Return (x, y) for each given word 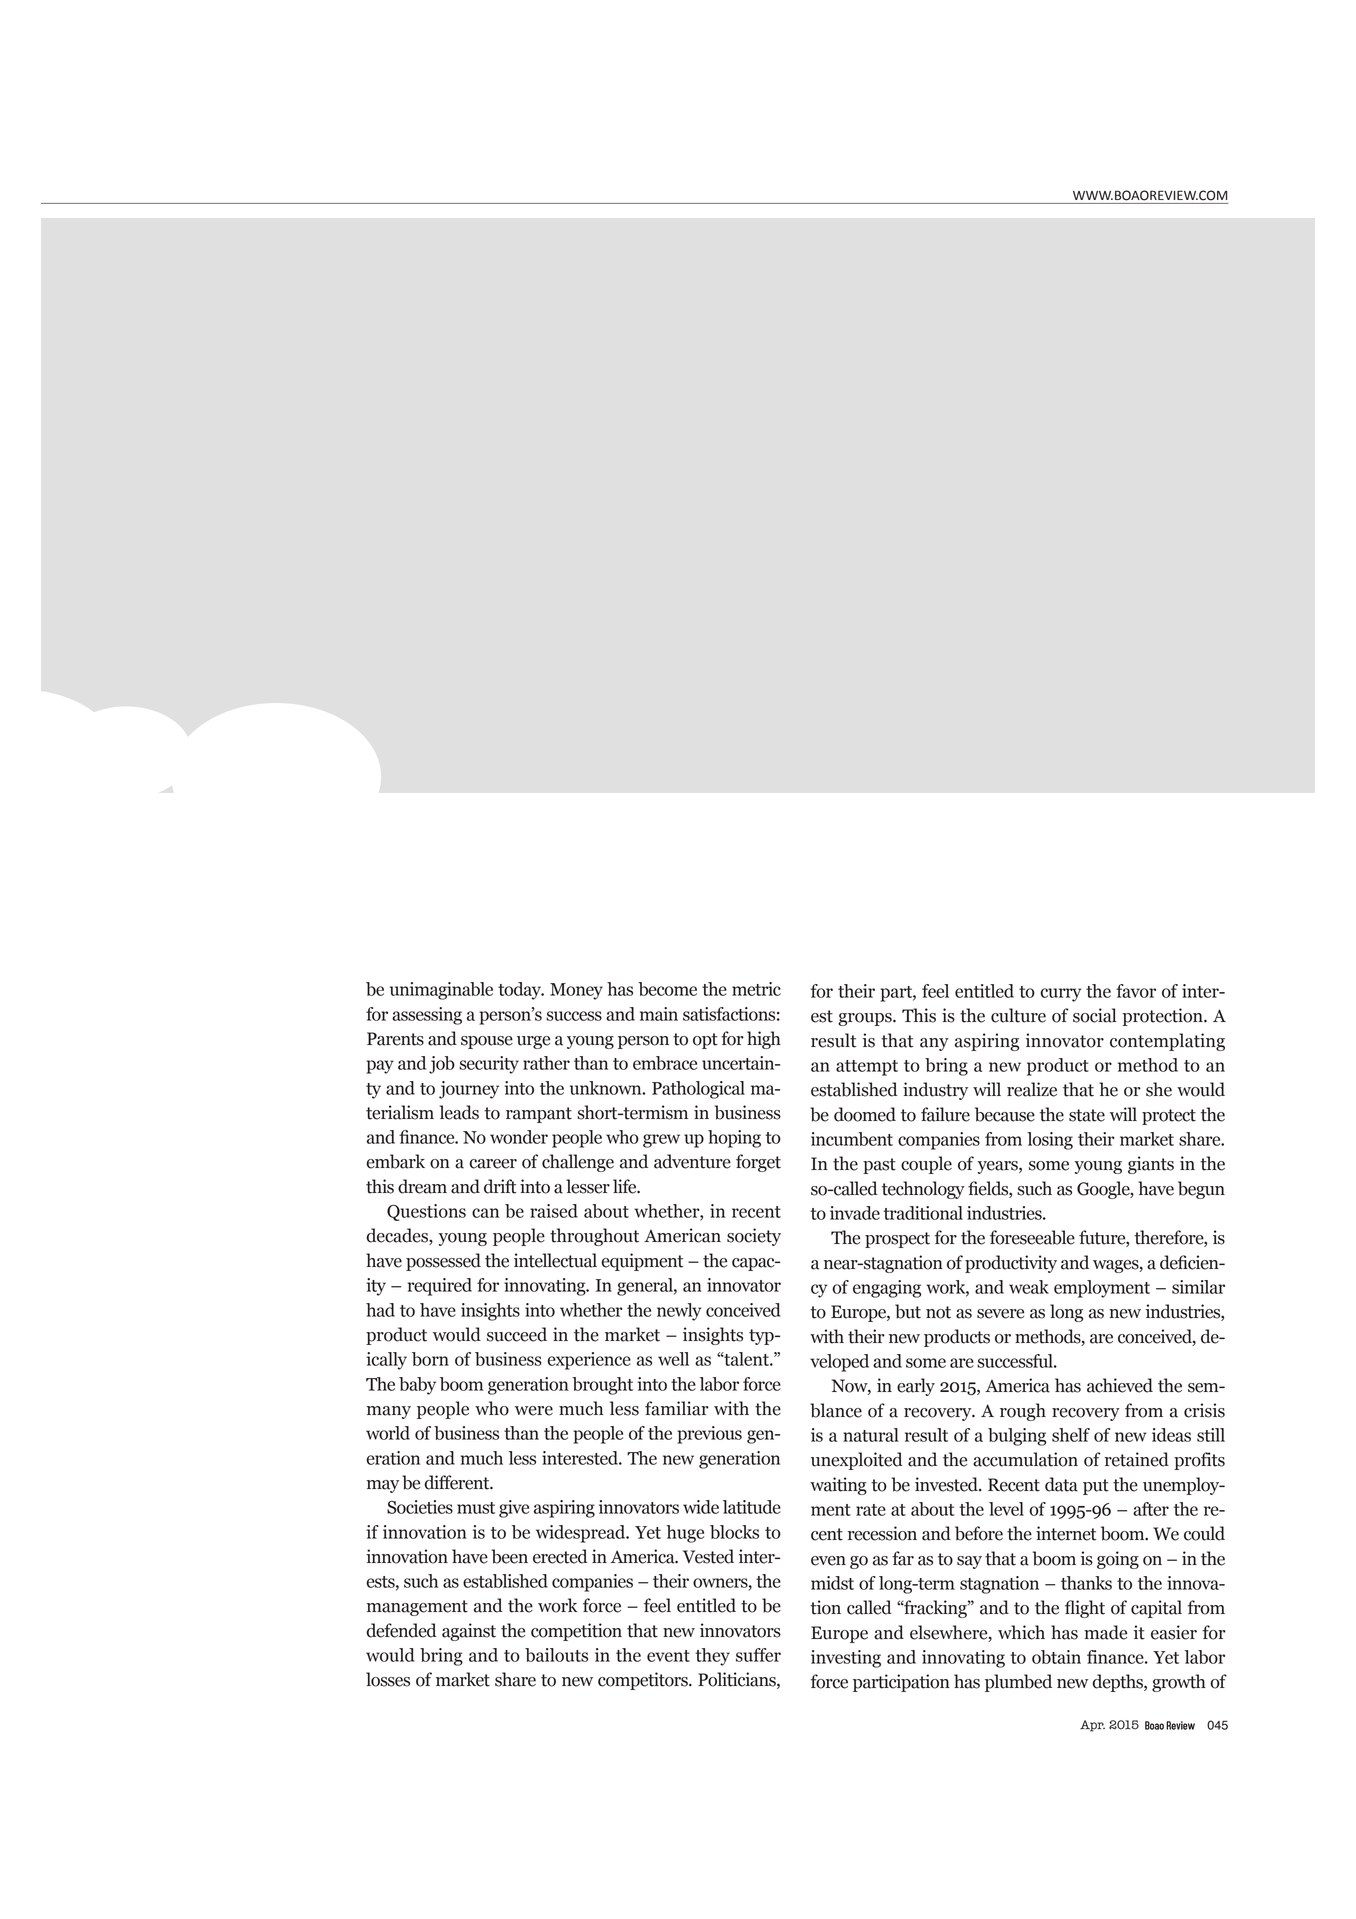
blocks (734, 1532)
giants (1151, 1165)
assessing (427, 1016)
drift (500, 1186)
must (476, 1508)
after (1151, 1509)
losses (388, 1679)
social (1094, 1015)
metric (756, 989)
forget (758, 1163)
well (673, 1359)
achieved (1120, 1385)
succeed (517, 1334)
